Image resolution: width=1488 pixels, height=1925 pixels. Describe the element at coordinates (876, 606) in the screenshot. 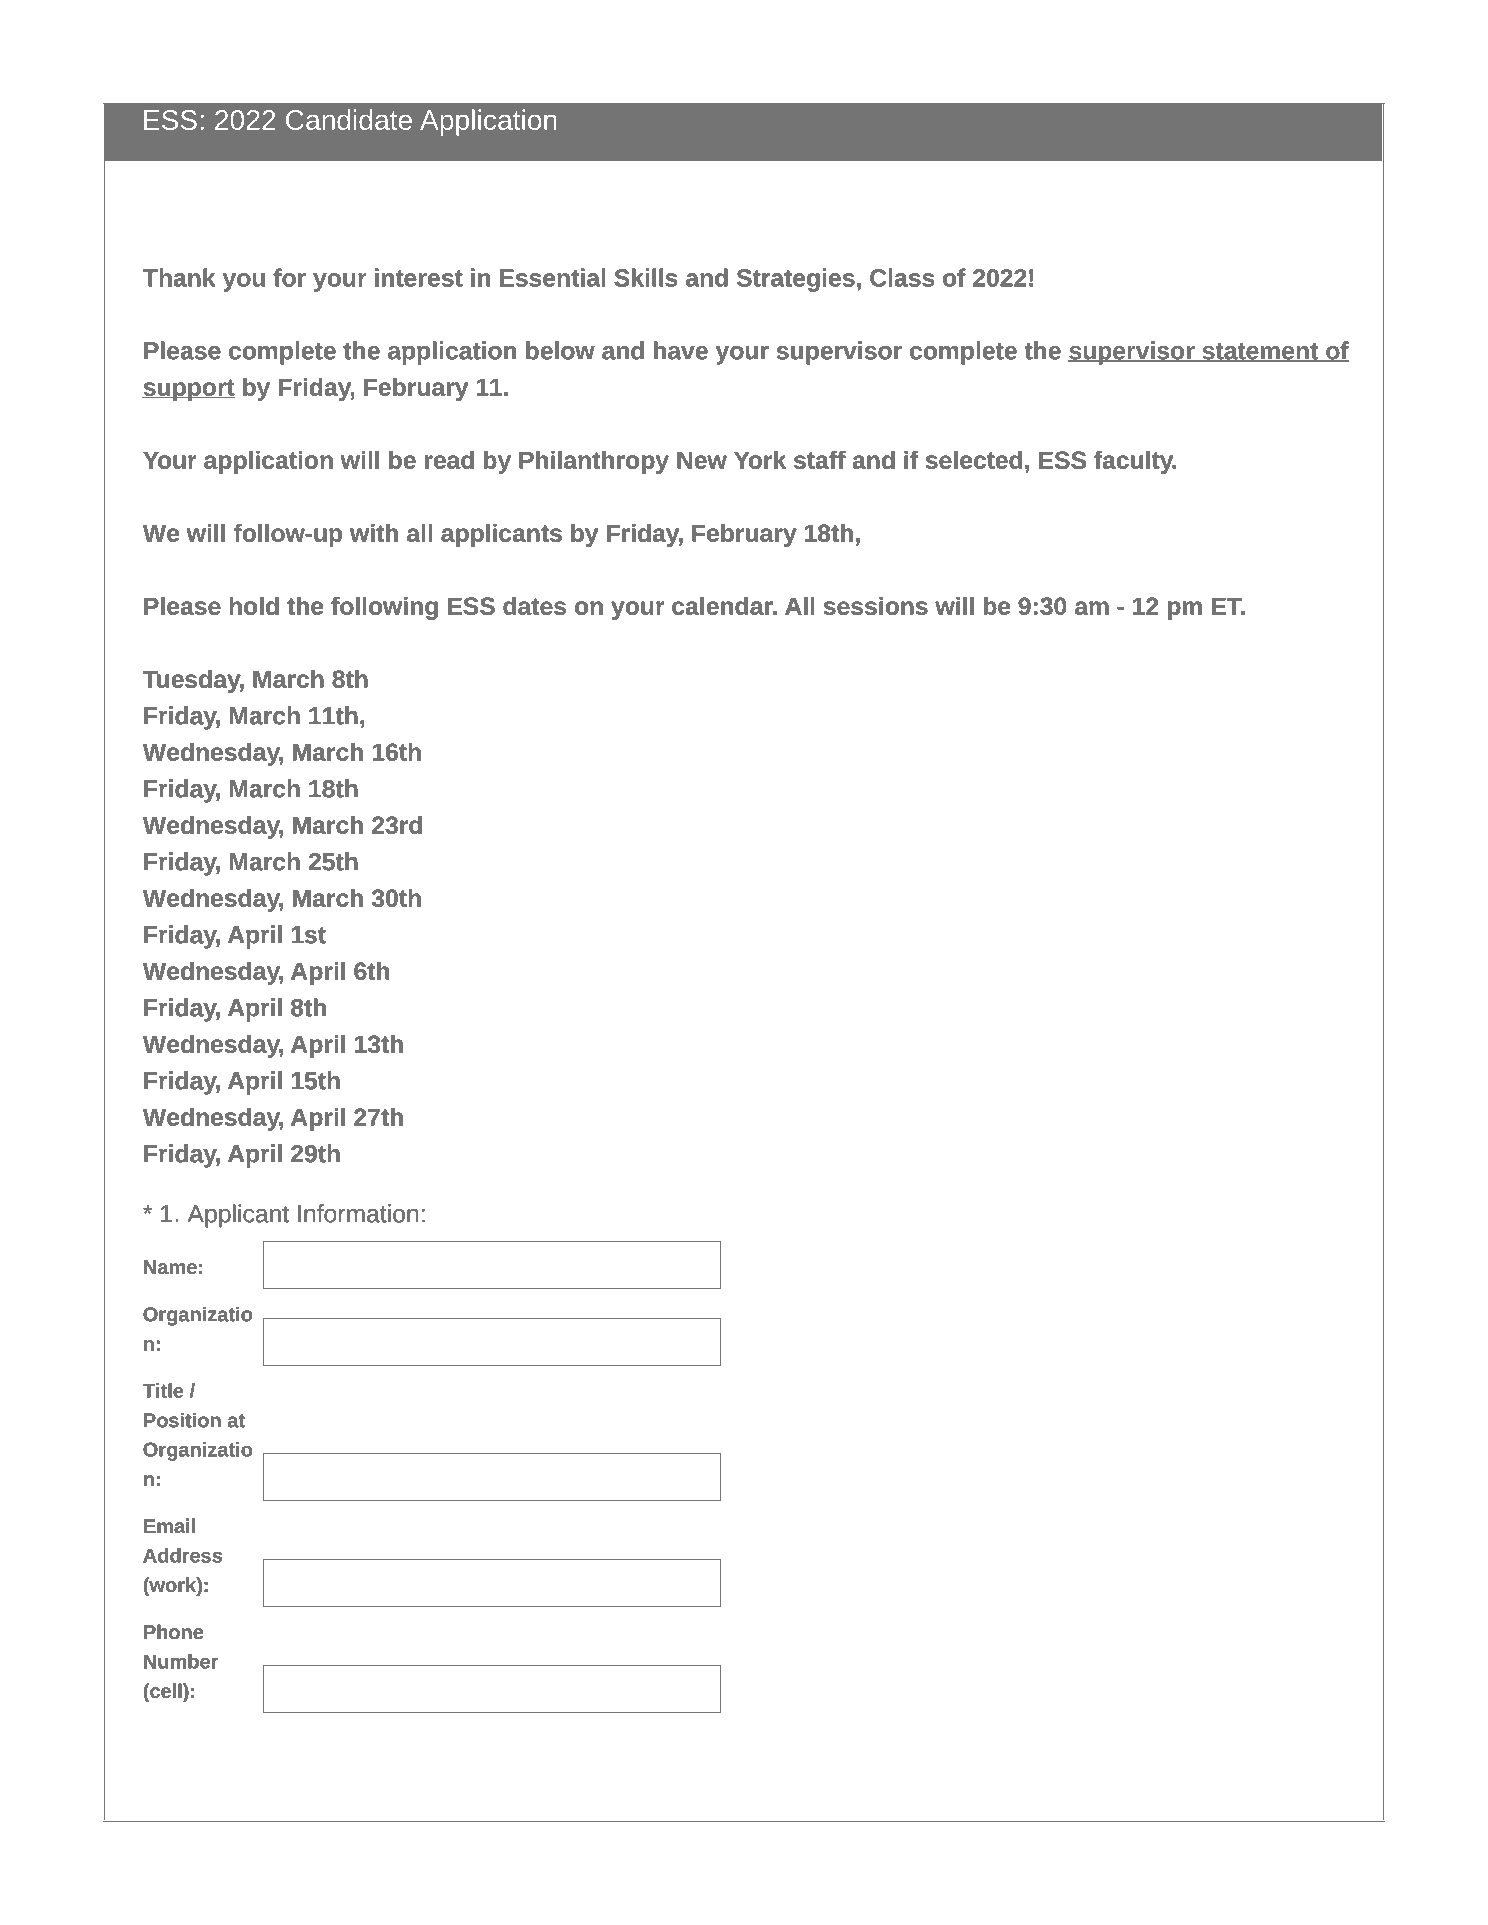

I see `sessions` at that location.
